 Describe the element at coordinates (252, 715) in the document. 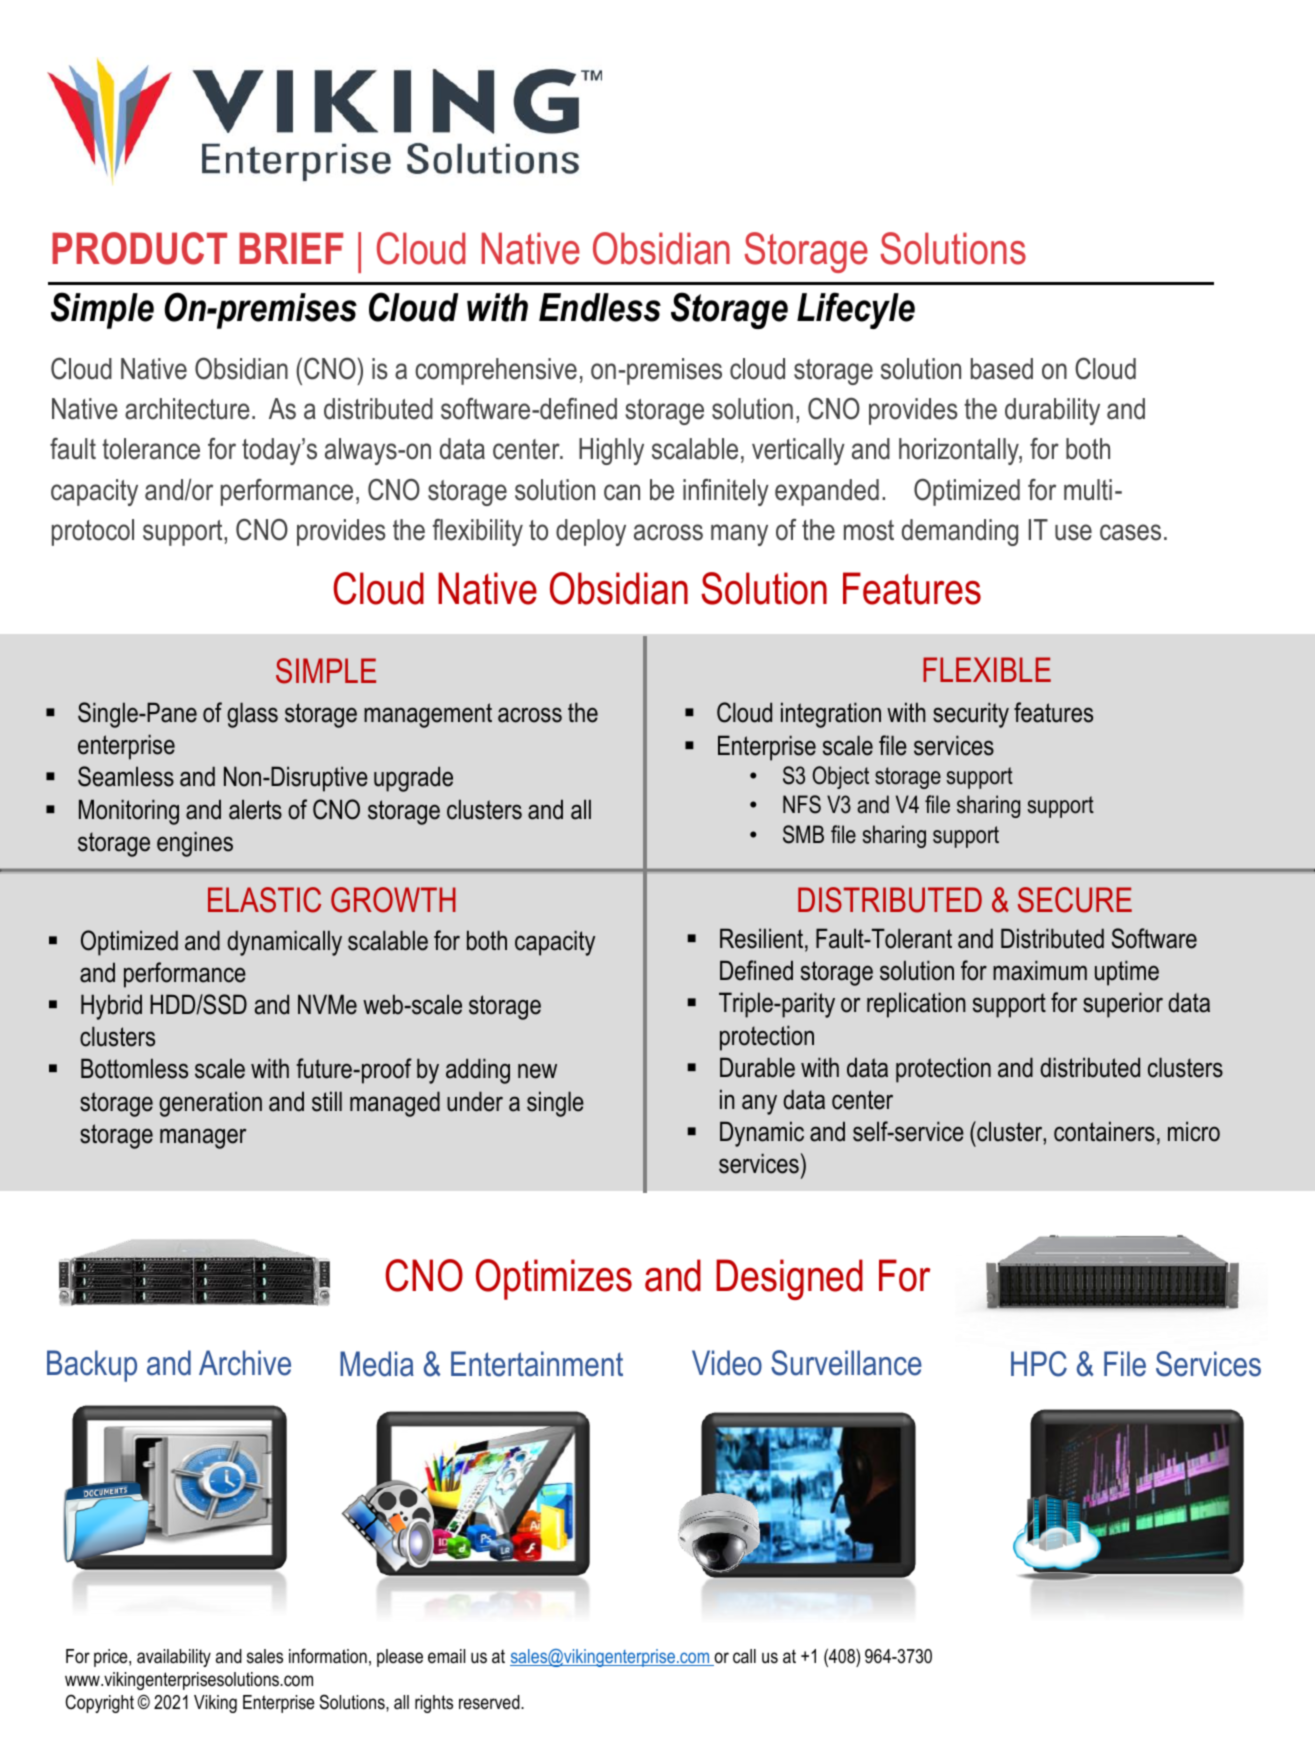

I see `glass` at that location.
